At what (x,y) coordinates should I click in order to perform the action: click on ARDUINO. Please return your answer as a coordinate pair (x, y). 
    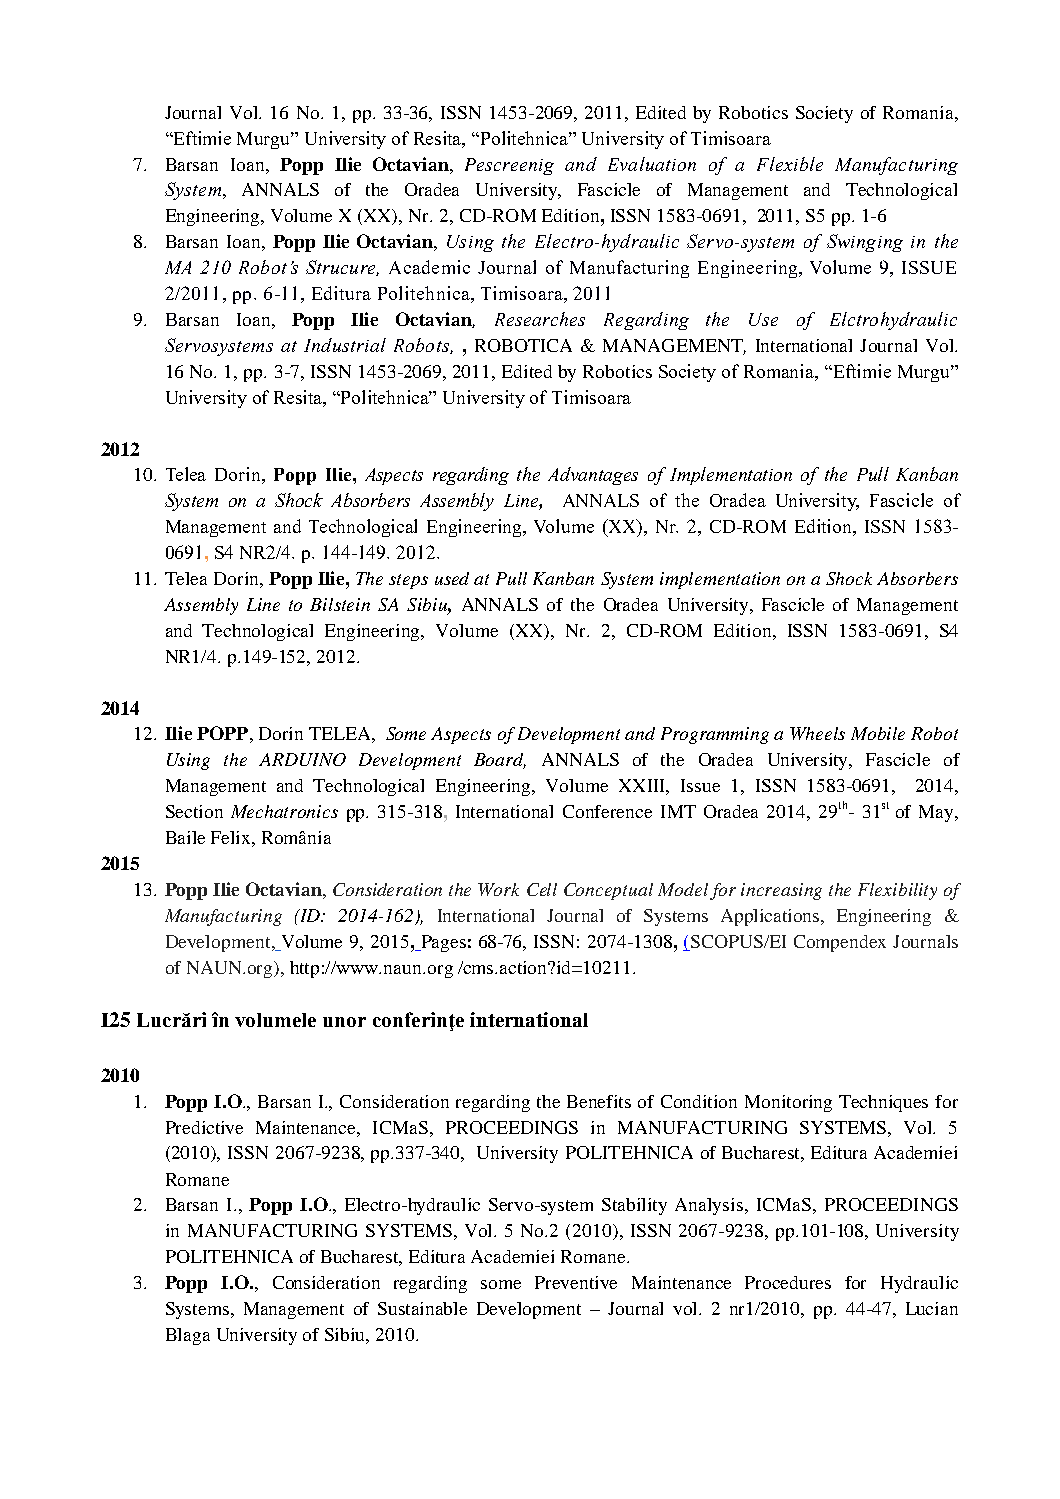
    Looking at the image, I should click on (302, 759).
